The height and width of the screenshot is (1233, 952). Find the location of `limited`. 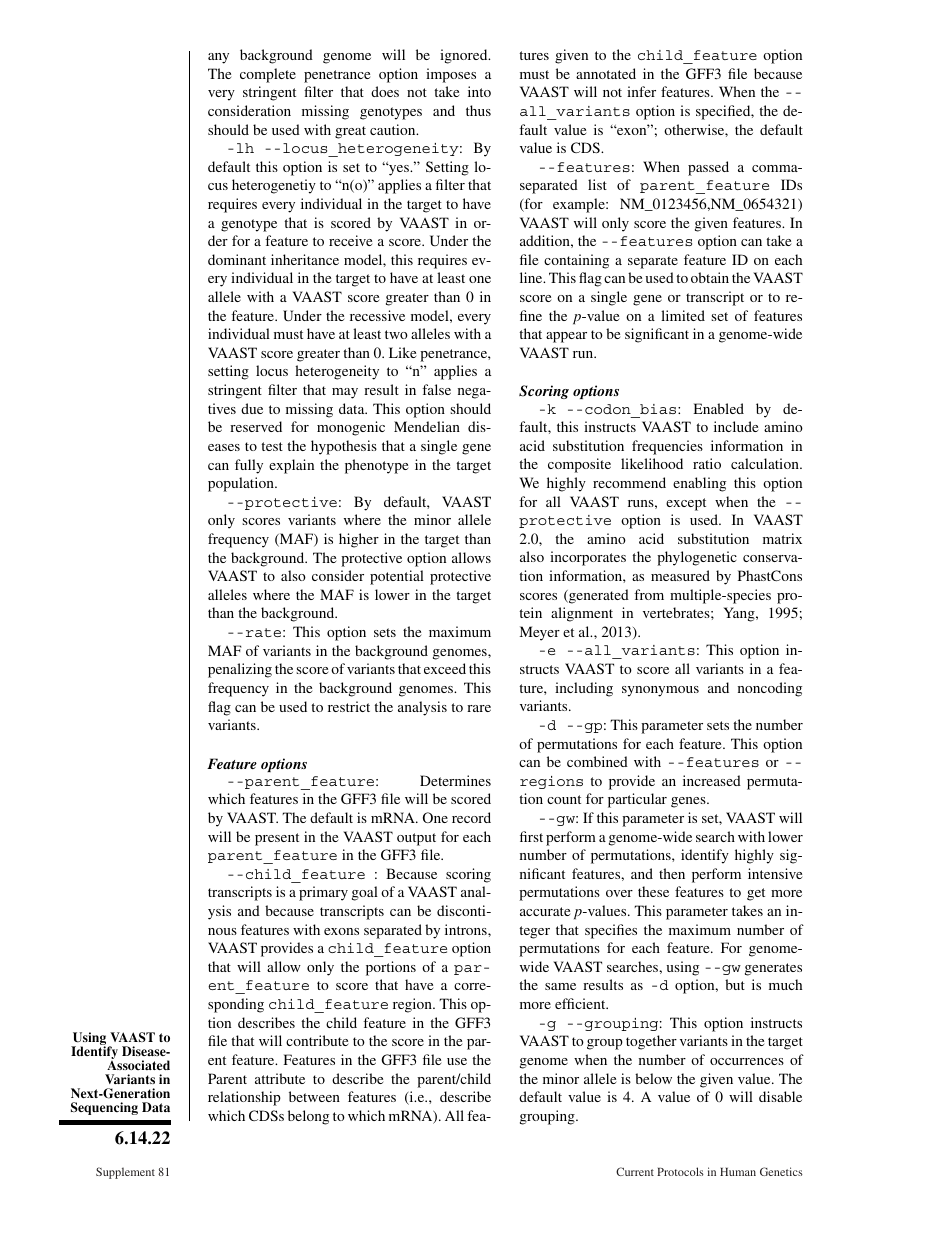

limited is located at coordinates (683, 315).
